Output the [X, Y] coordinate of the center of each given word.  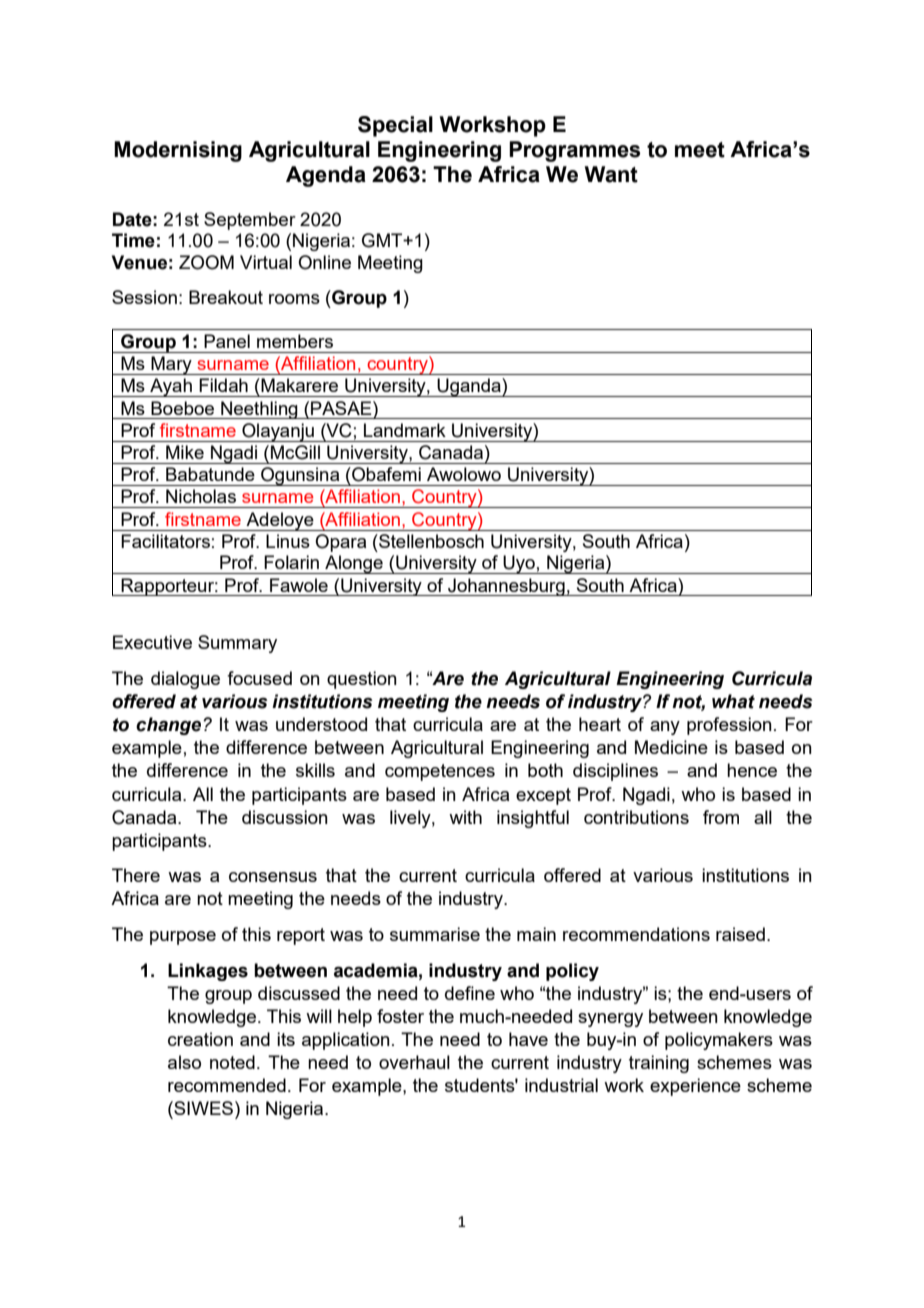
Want [611, 174]
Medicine [671, 747]
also [184, 1062]
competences [440, 772]
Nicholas [201, 496]
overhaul [414, 1062]
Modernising [178, 151]
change [170, 726]
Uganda [469, 387]
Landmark [405, 430]
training [659, 1064]
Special [395, 126]
